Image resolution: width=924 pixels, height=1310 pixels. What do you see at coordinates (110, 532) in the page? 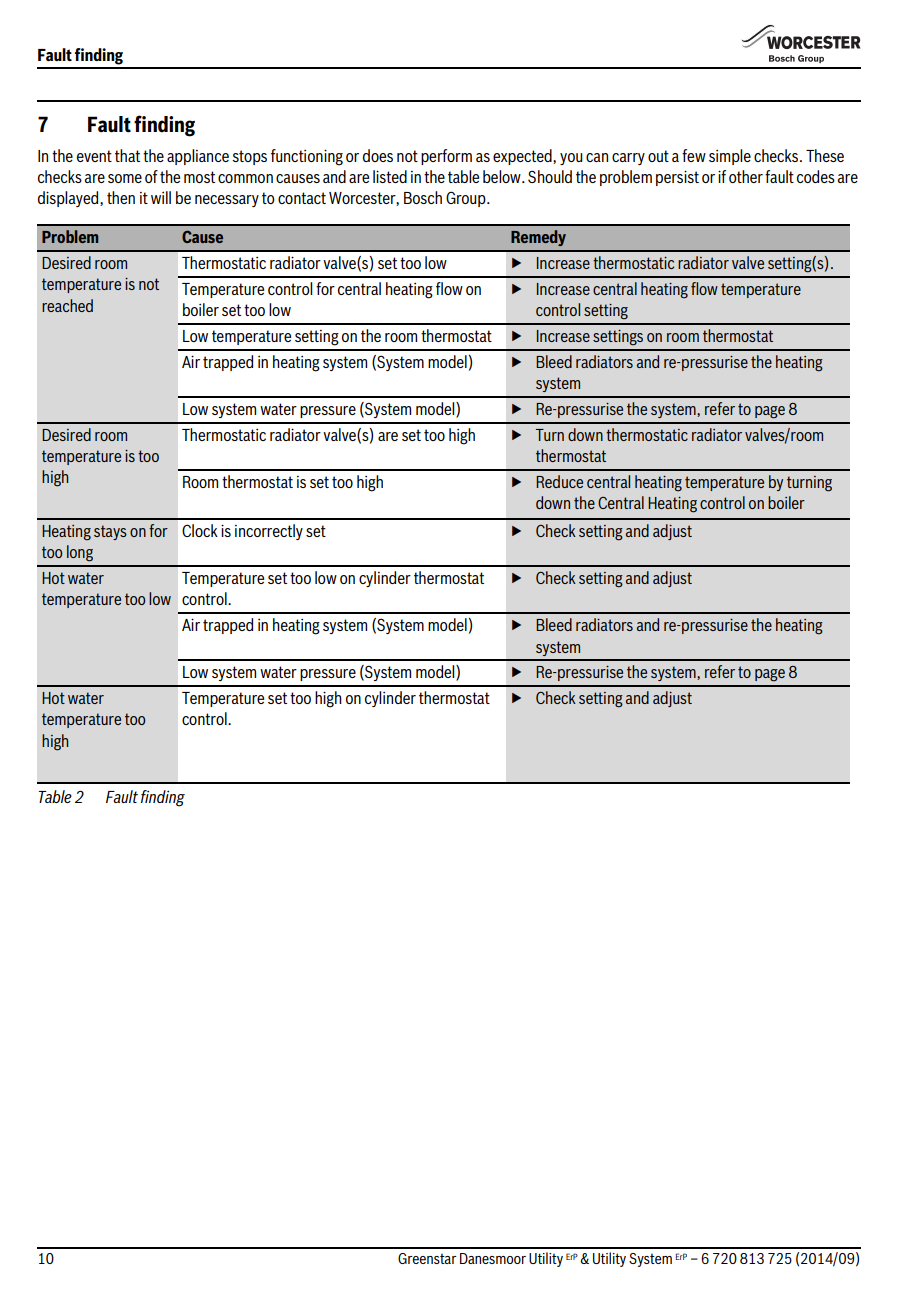
I see `stays` at bounding box center [110, 532].
